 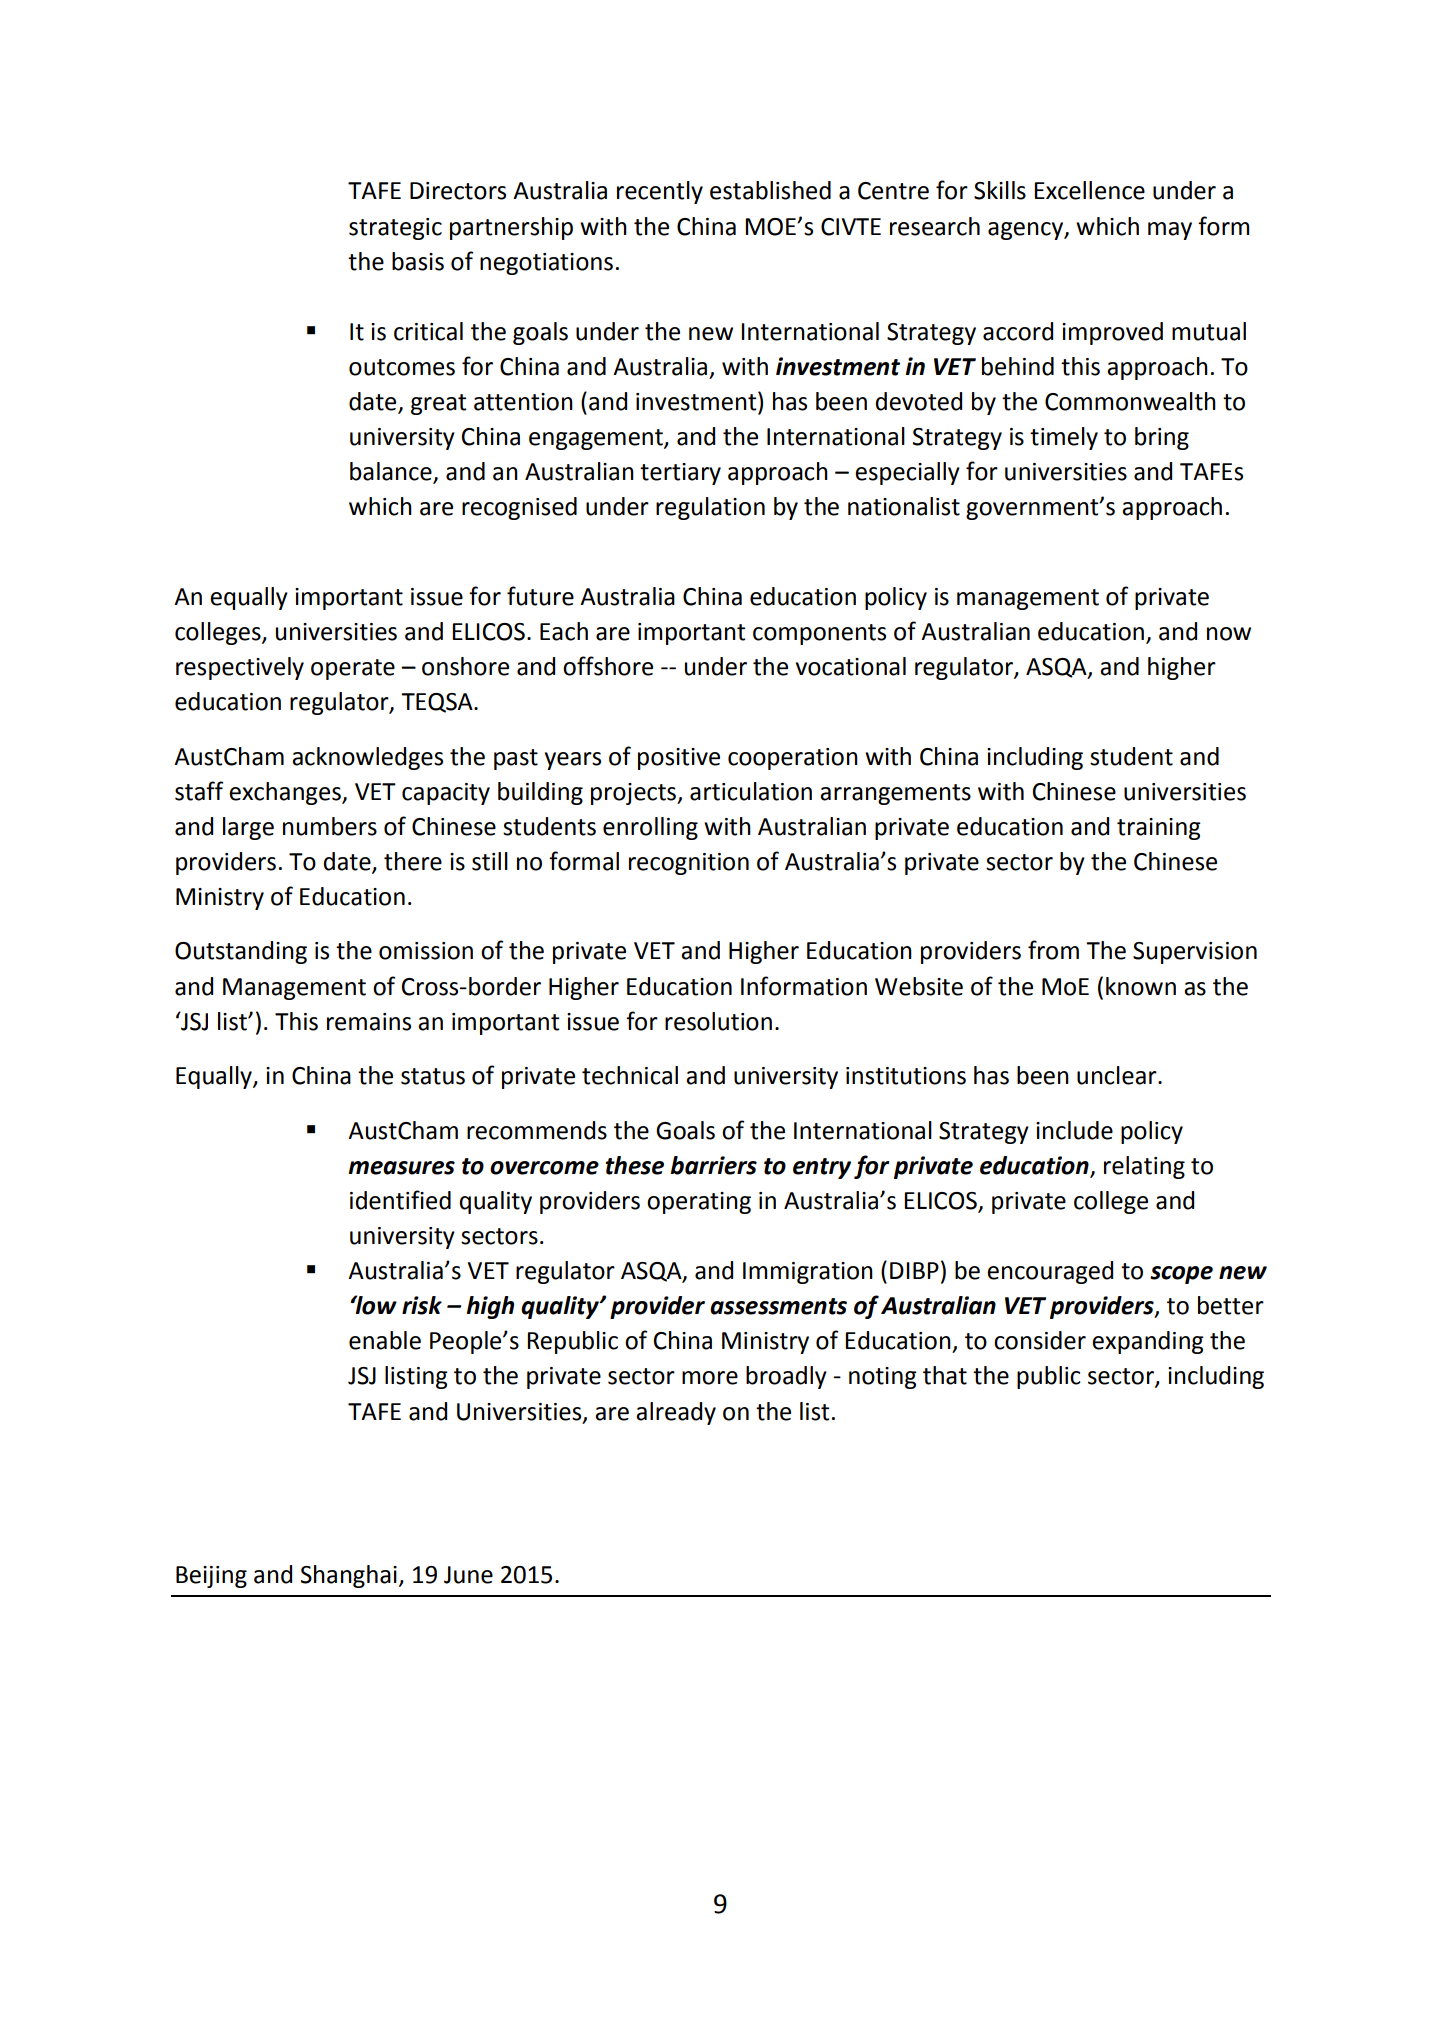 I want to click on recognition, so click(x=689, y=864).
